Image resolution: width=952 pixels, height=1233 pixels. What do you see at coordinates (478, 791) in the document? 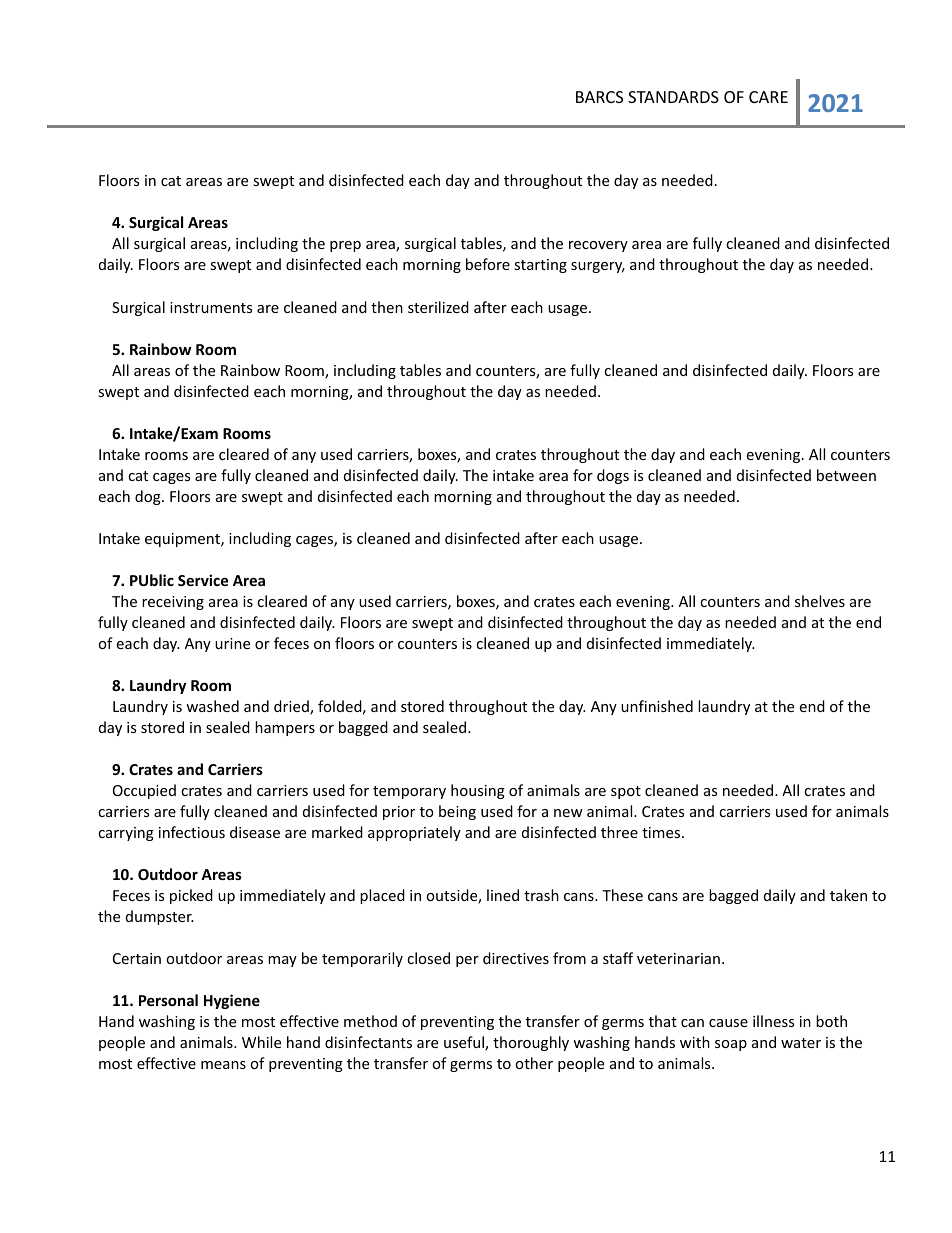
I see `housing` at bounding box center [478, 791].
